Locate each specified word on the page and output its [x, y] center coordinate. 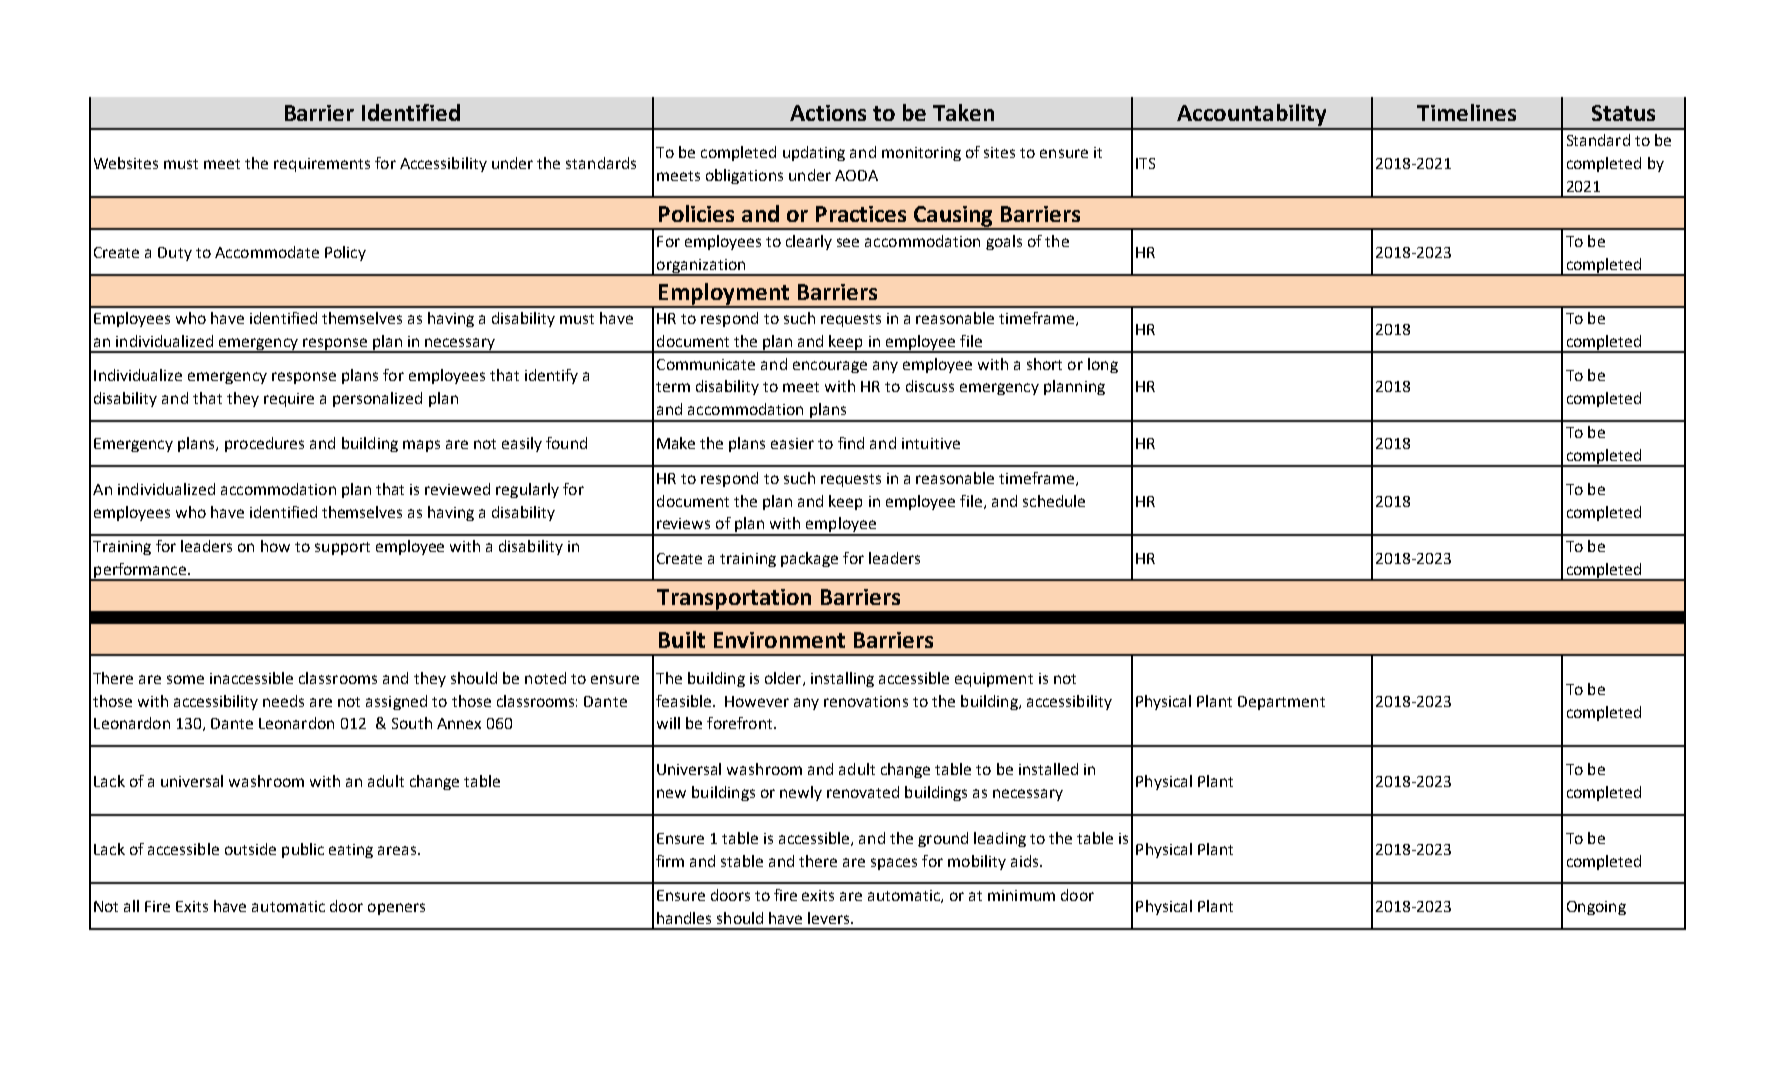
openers [396, 909]
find [851, 443]
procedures [264, 444]
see [848, 242]
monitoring [921, 154]
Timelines [1466, 112]
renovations [866, 701]
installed [1048, 769]
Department [1281, 703]
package [809, 559]
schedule [1054, 501]
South [412, 723]
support [342, 548]
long [1103, 365]
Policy [345, 253]
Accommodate [267, 252]
